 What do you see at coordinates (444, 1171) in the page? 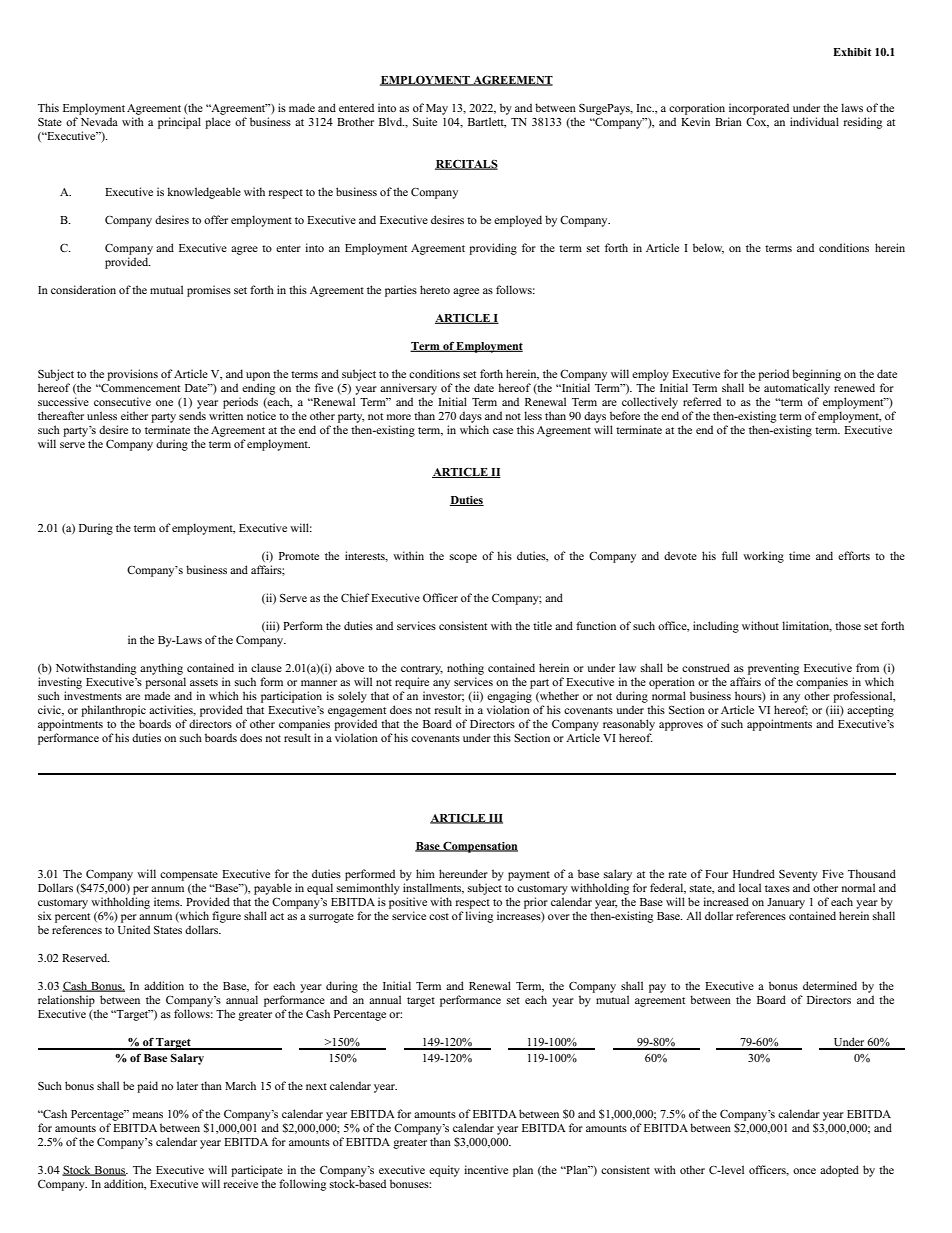
I see `equity` at bounding box center [444, 1171].
